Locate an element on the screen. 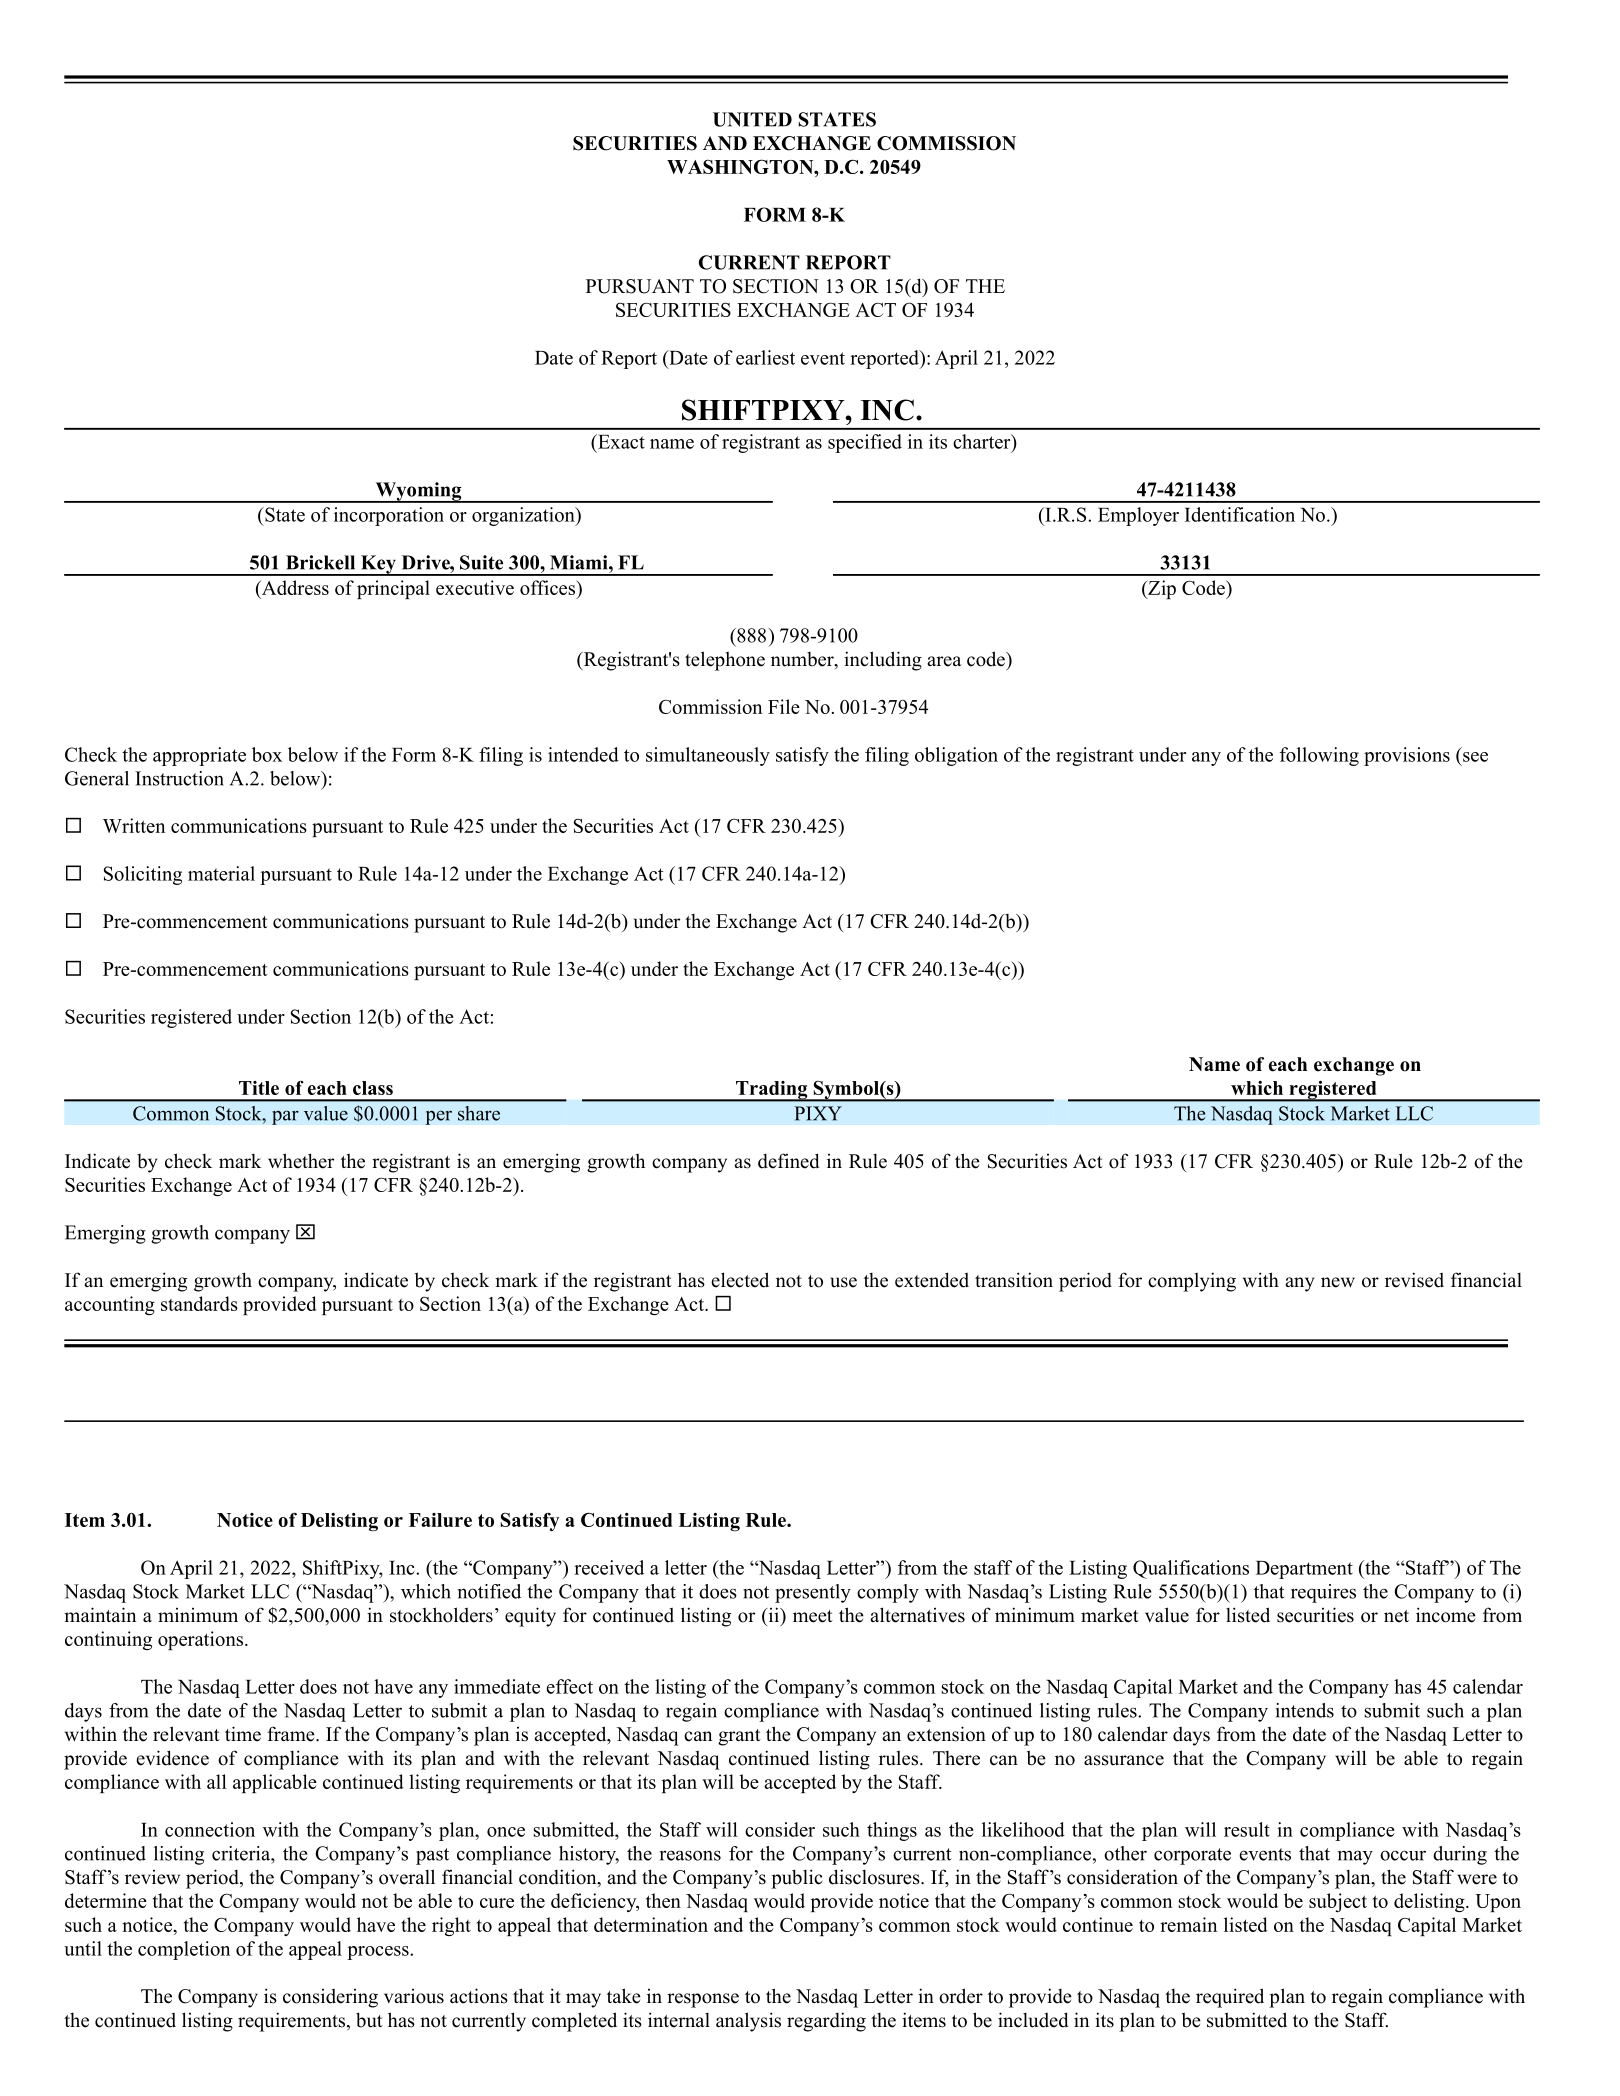 Image resolution: width=1620 pixels, height=2096 pixels. box is located at coordinates (267, 754).
